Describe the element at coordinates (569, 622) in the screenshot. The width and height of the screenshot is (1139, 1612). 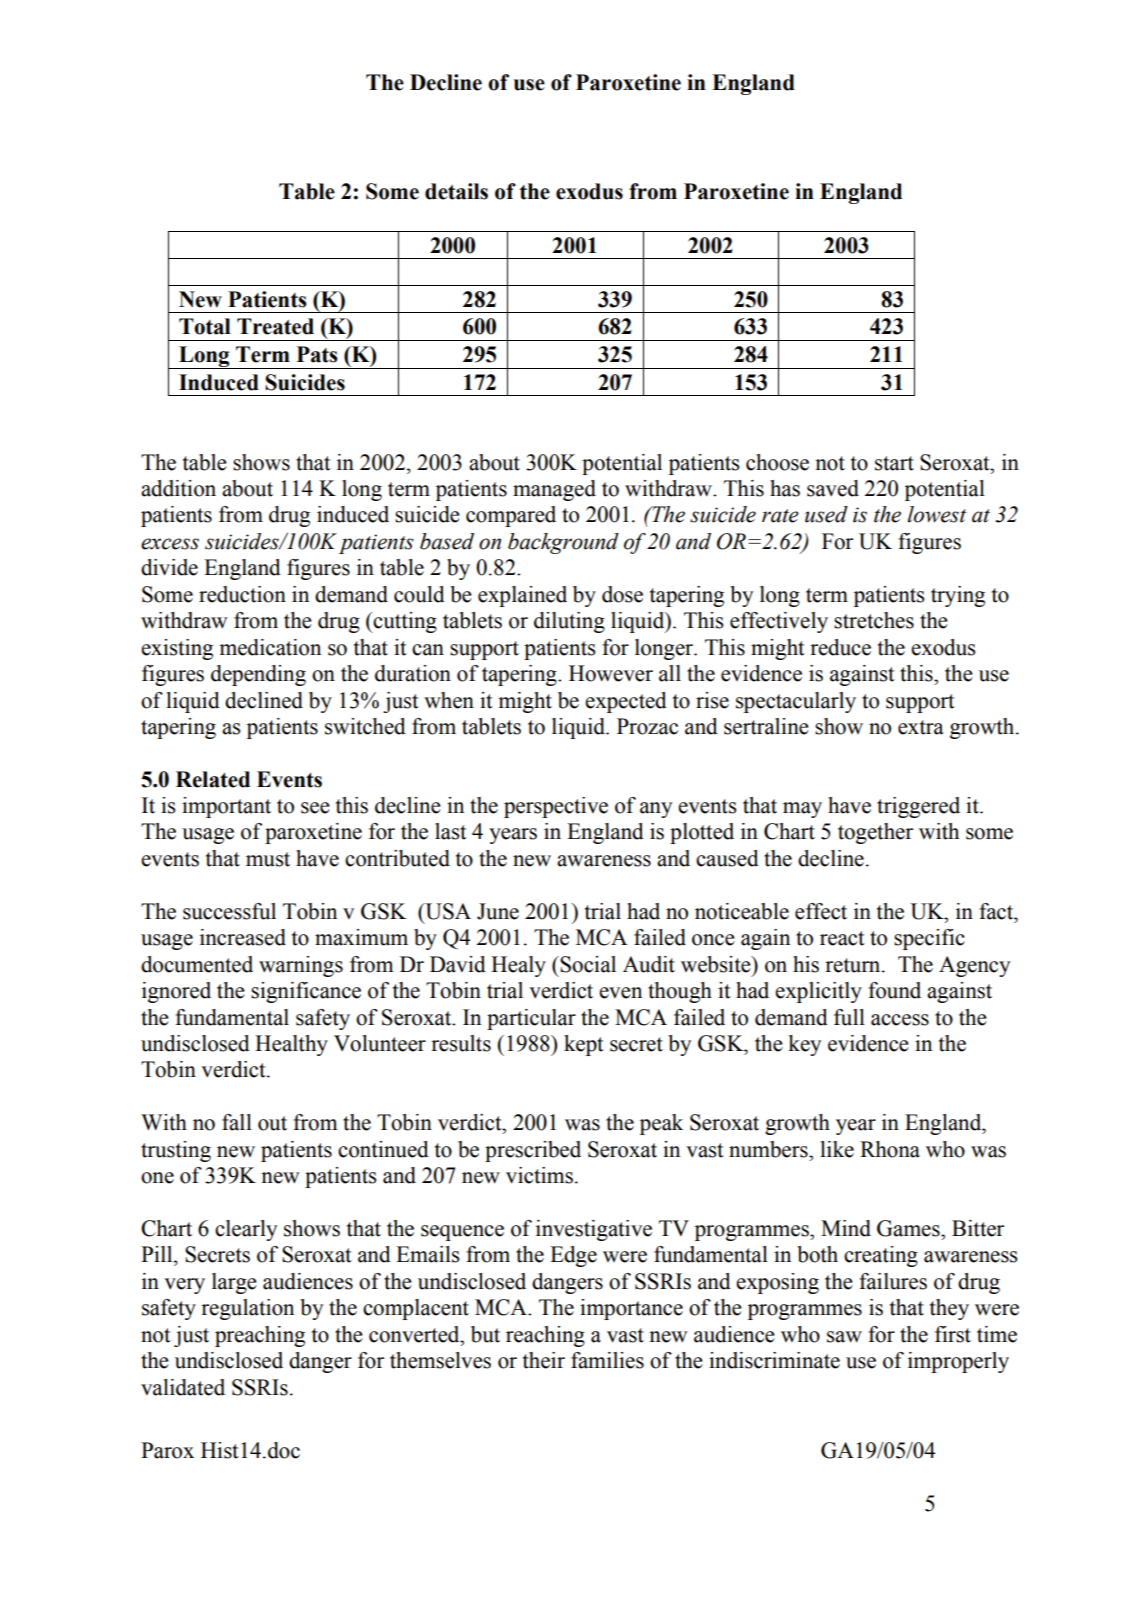
I see `diluting` at that location.
